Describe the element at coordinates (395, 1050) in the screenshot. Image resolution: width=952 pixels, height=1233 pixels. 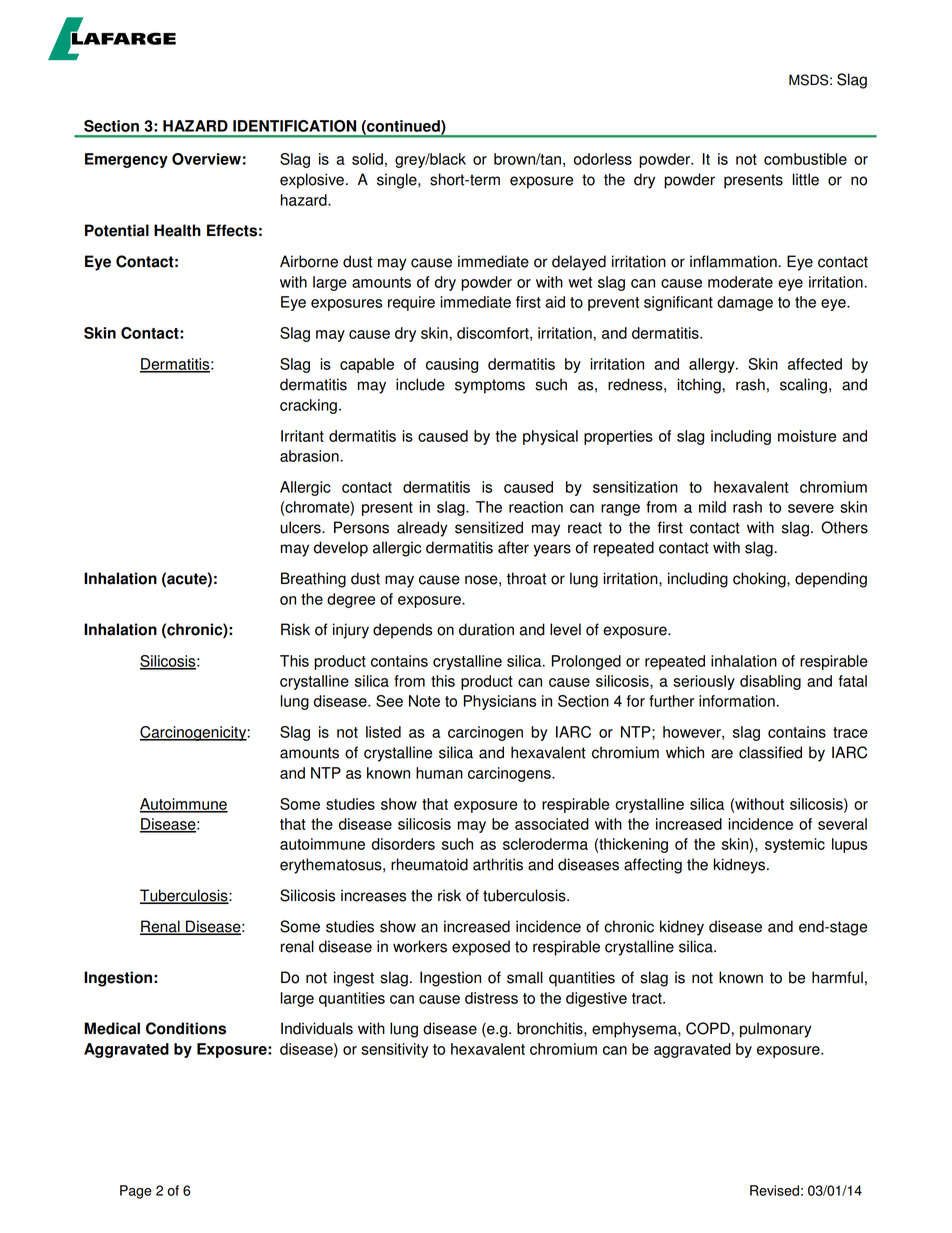
I see `sensitivity` at that location.
